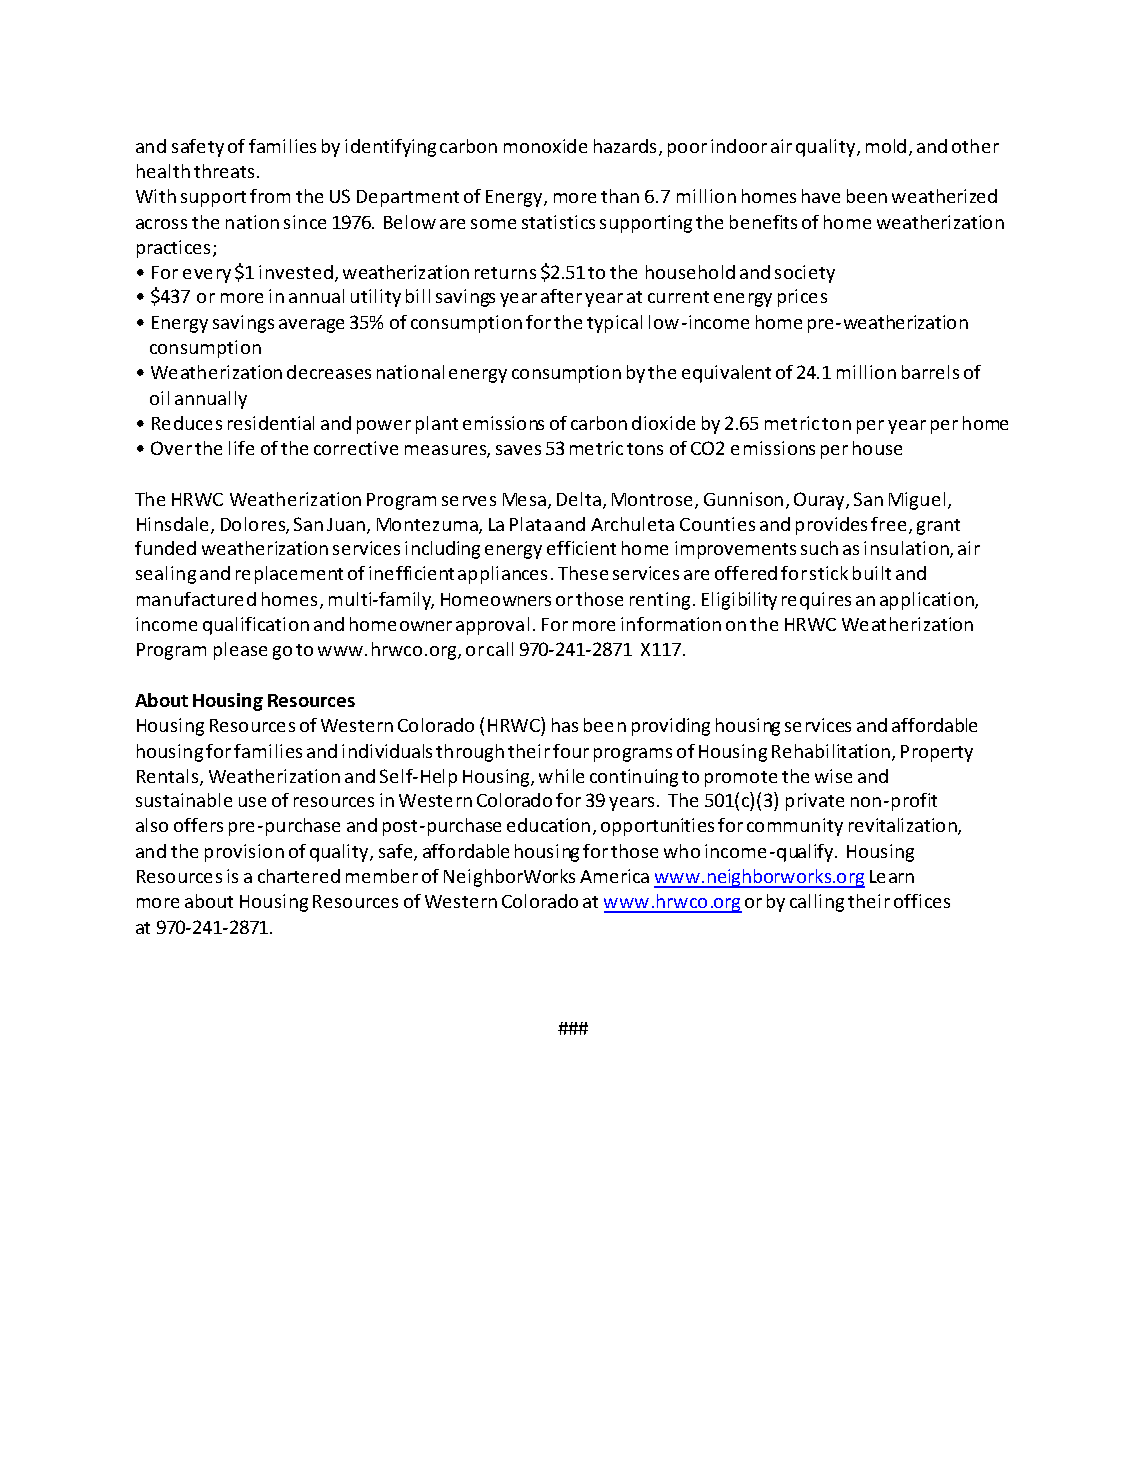 The height and width of the screenshot is (1484, 1147). I want to click on typical, so click(614, 324).
